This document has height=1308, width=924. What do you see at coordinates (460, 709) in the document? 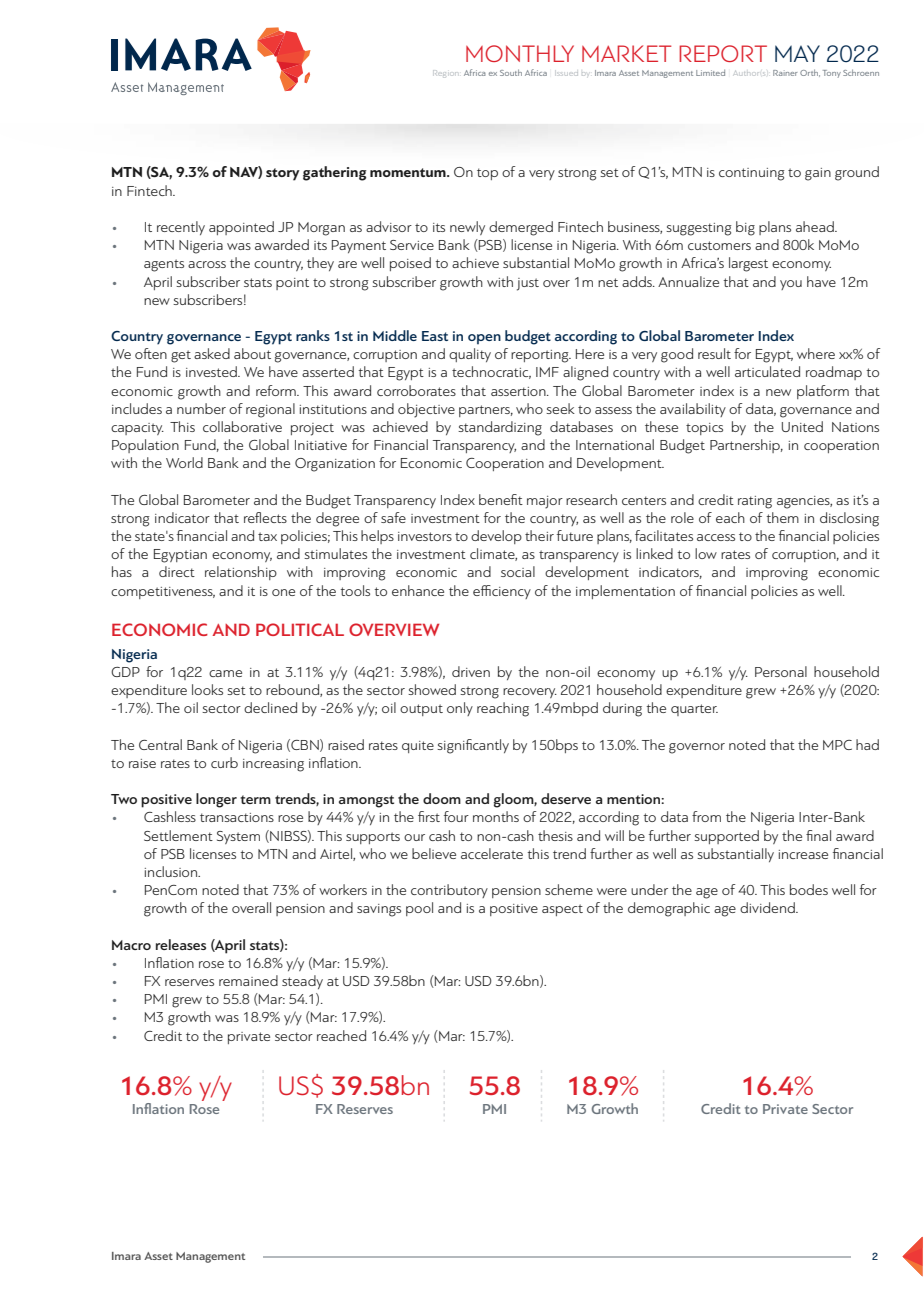
I see `only` at bounding box center [460, 709].
